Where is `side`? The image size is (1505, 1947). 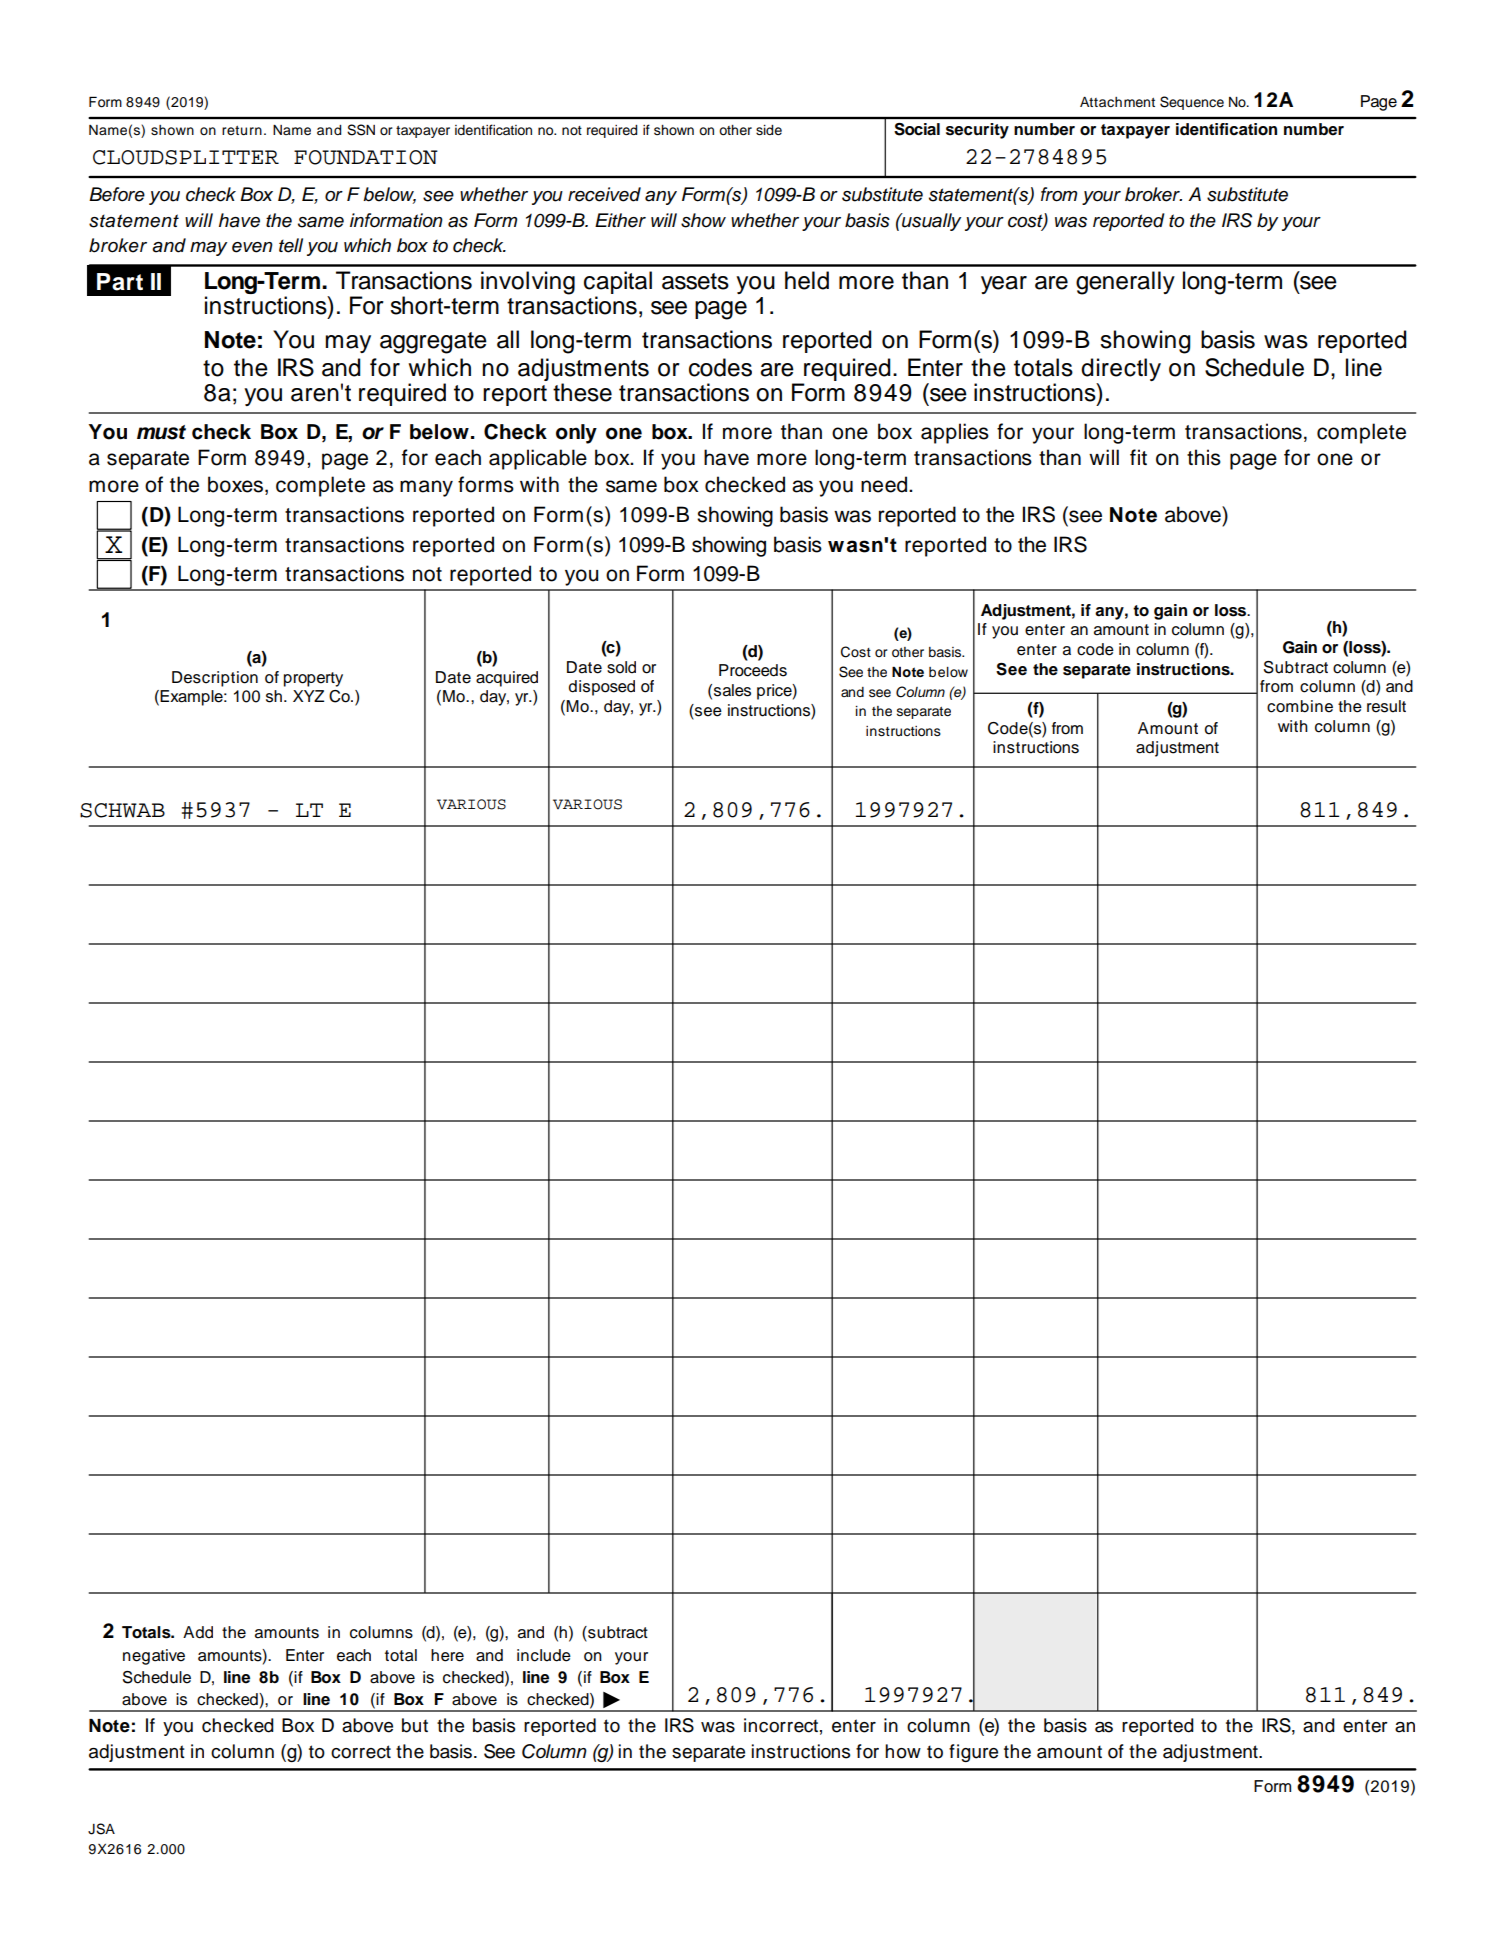 side is located at coordinates (769, 130).
